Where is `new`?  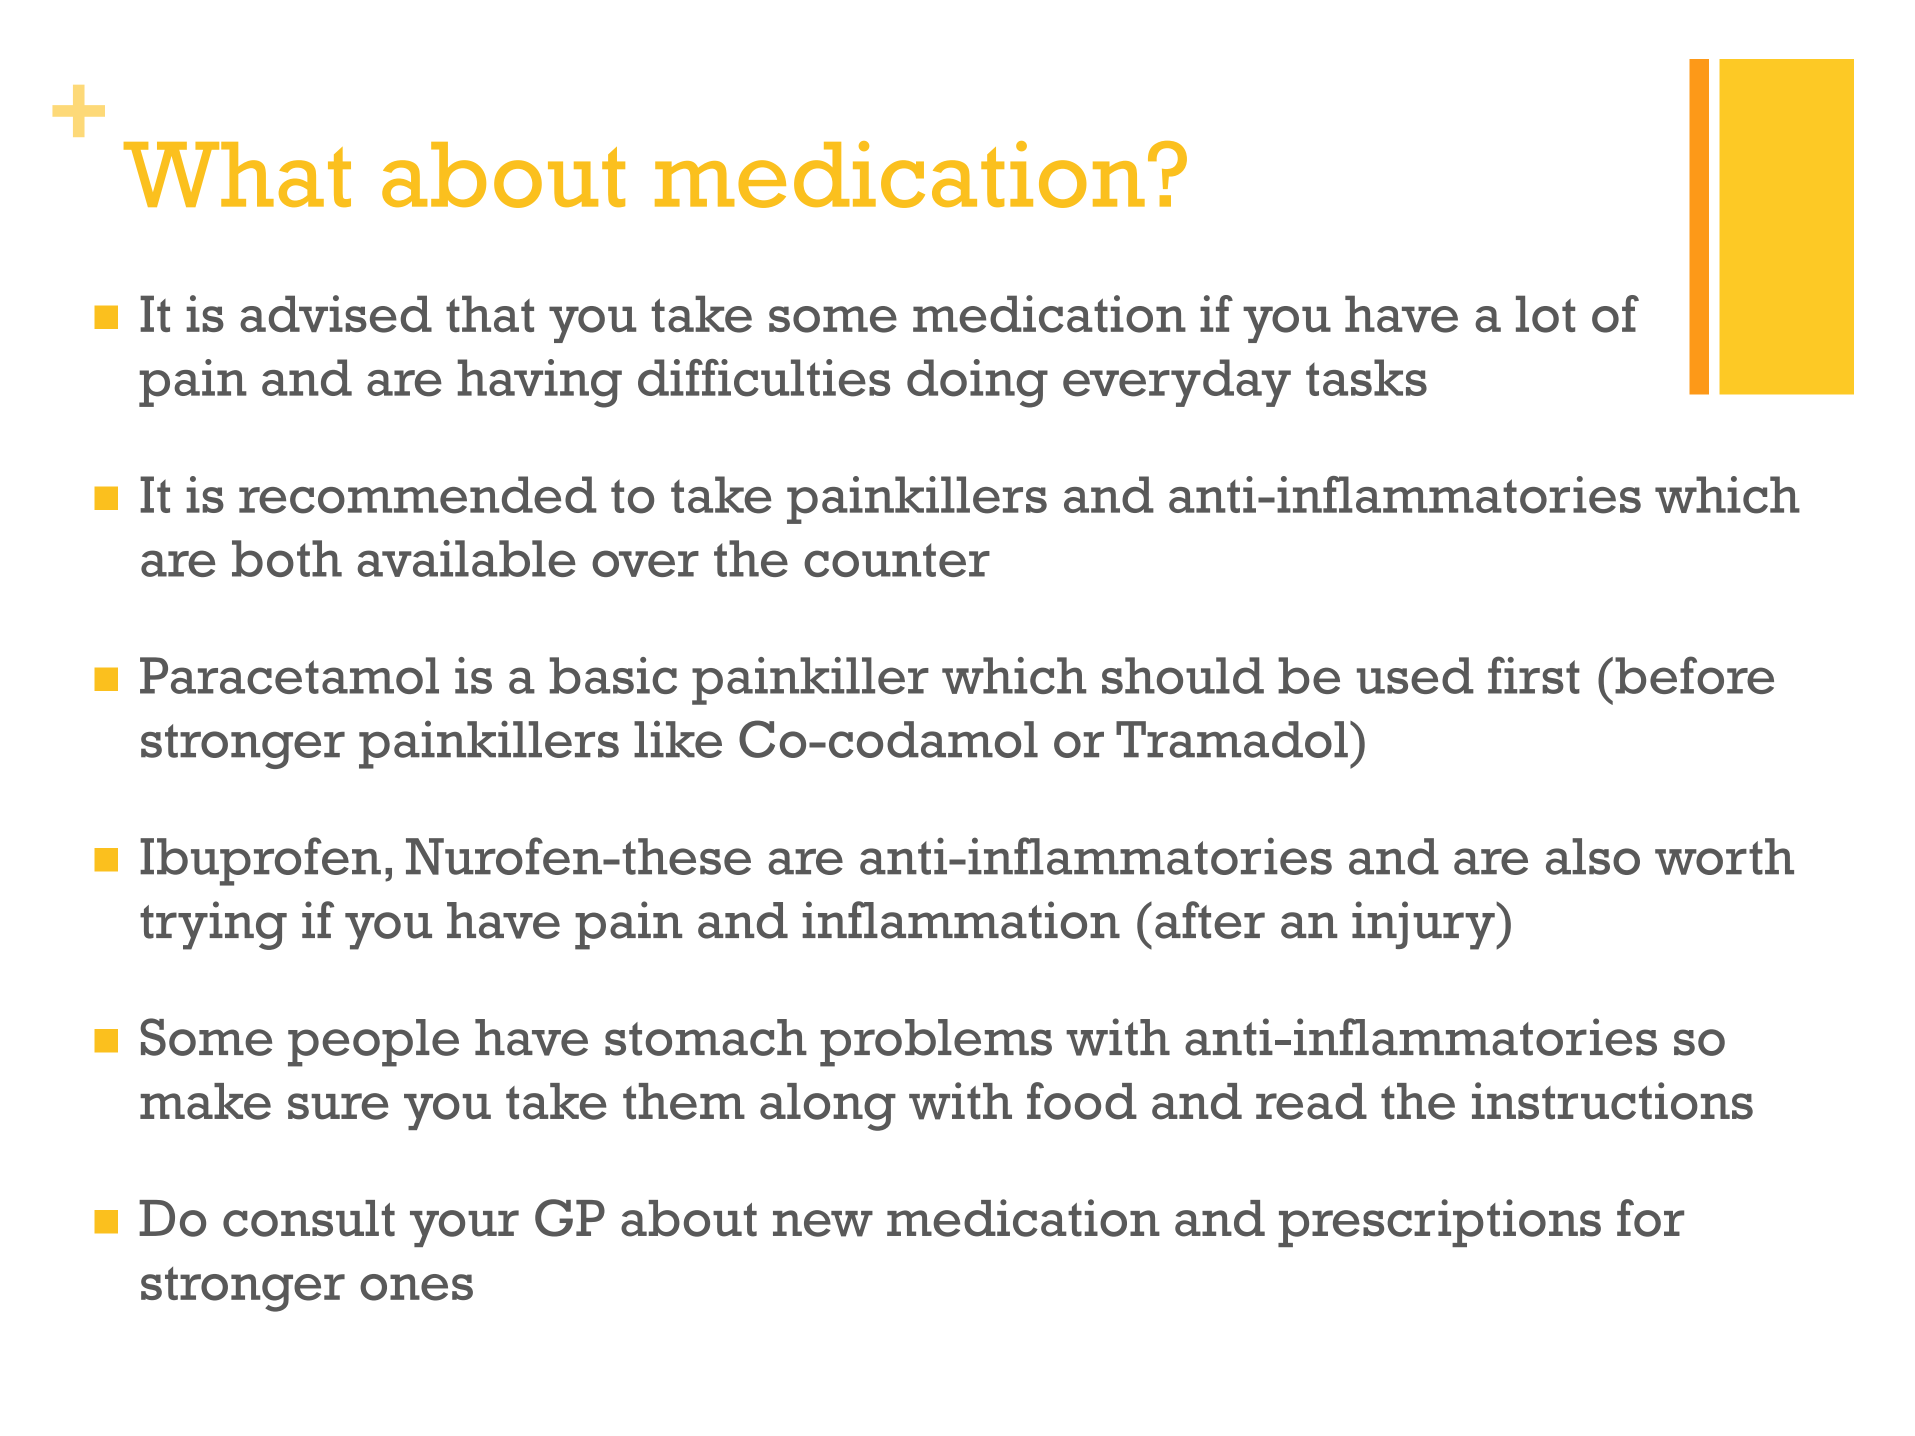 new is located at coordinates (823, 1223).
